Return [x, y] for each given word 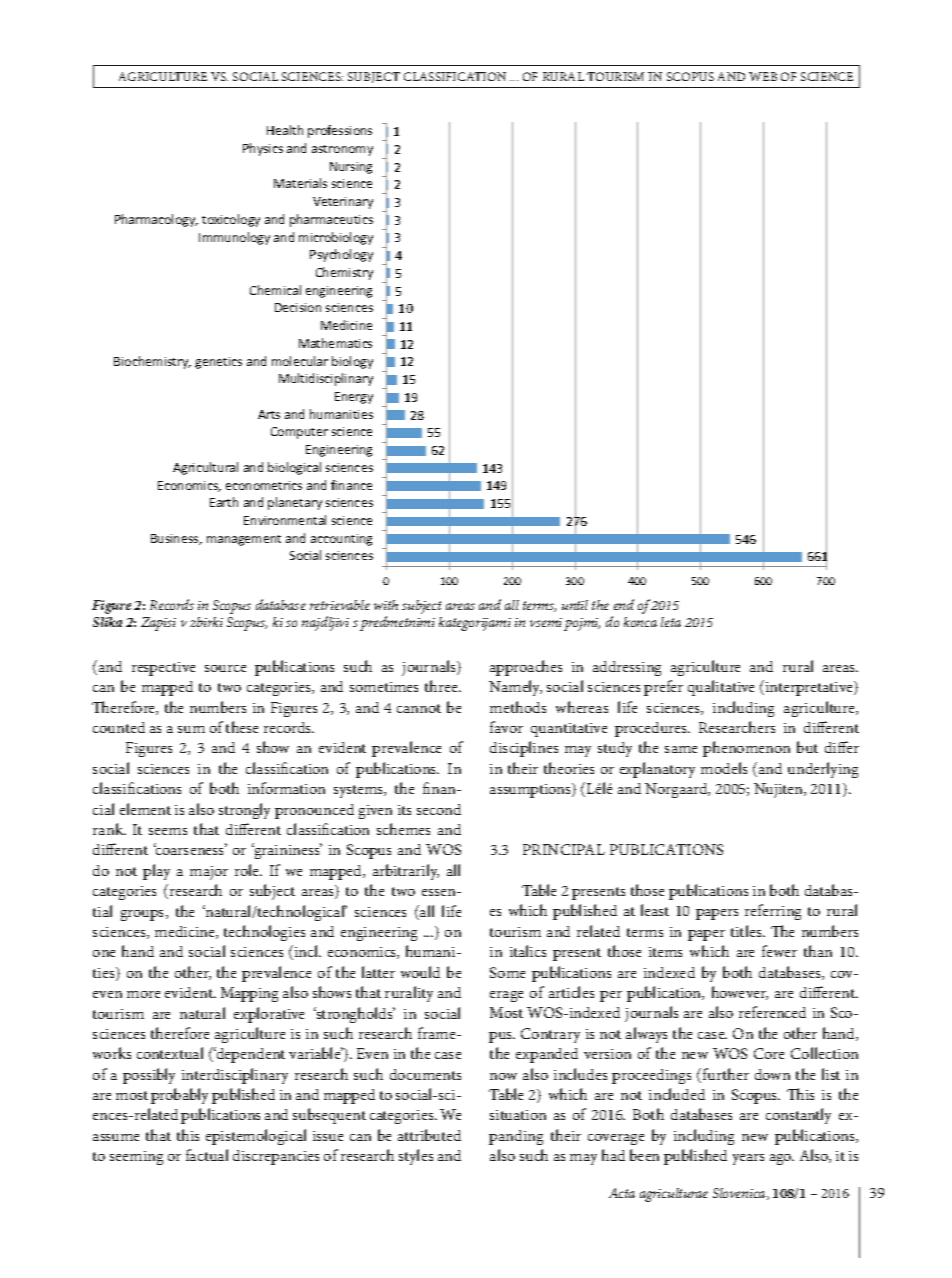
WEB [763, 76]
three [443, 686]
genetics [218, 363]
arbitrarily [406, 872]
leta [671, 622]
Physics [263, 149]
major [209, 873]
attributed [429, 1135]
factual [207, 1155]
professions [340, 131]
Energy [354, 398]
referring [773, 912]
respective [163, 669]
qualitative [721, 688]
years [748, 1159]
